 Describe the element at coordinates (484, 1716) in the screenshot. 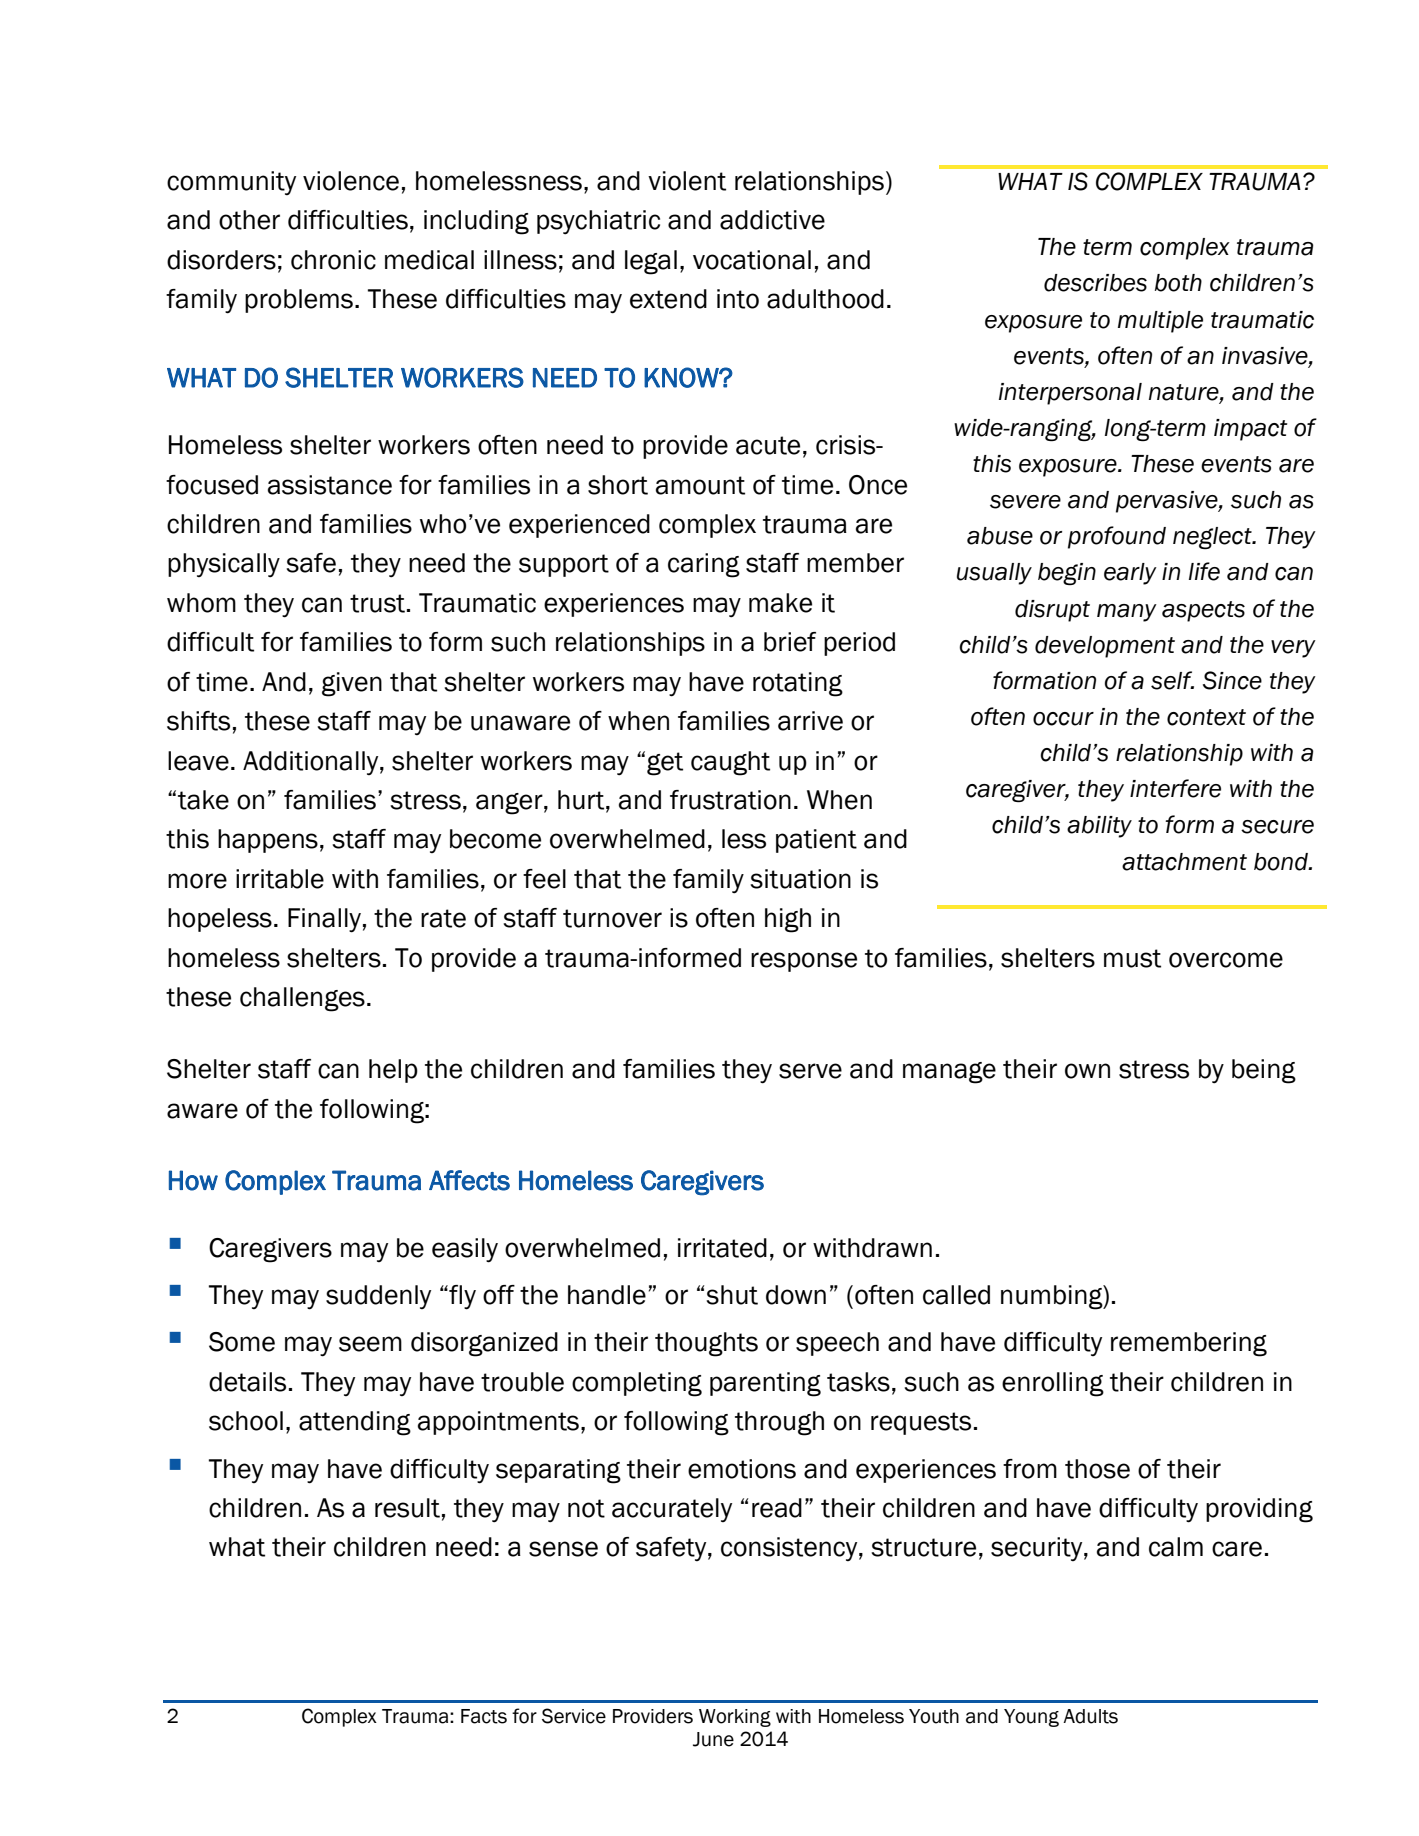

I see `Facts` at that location.
